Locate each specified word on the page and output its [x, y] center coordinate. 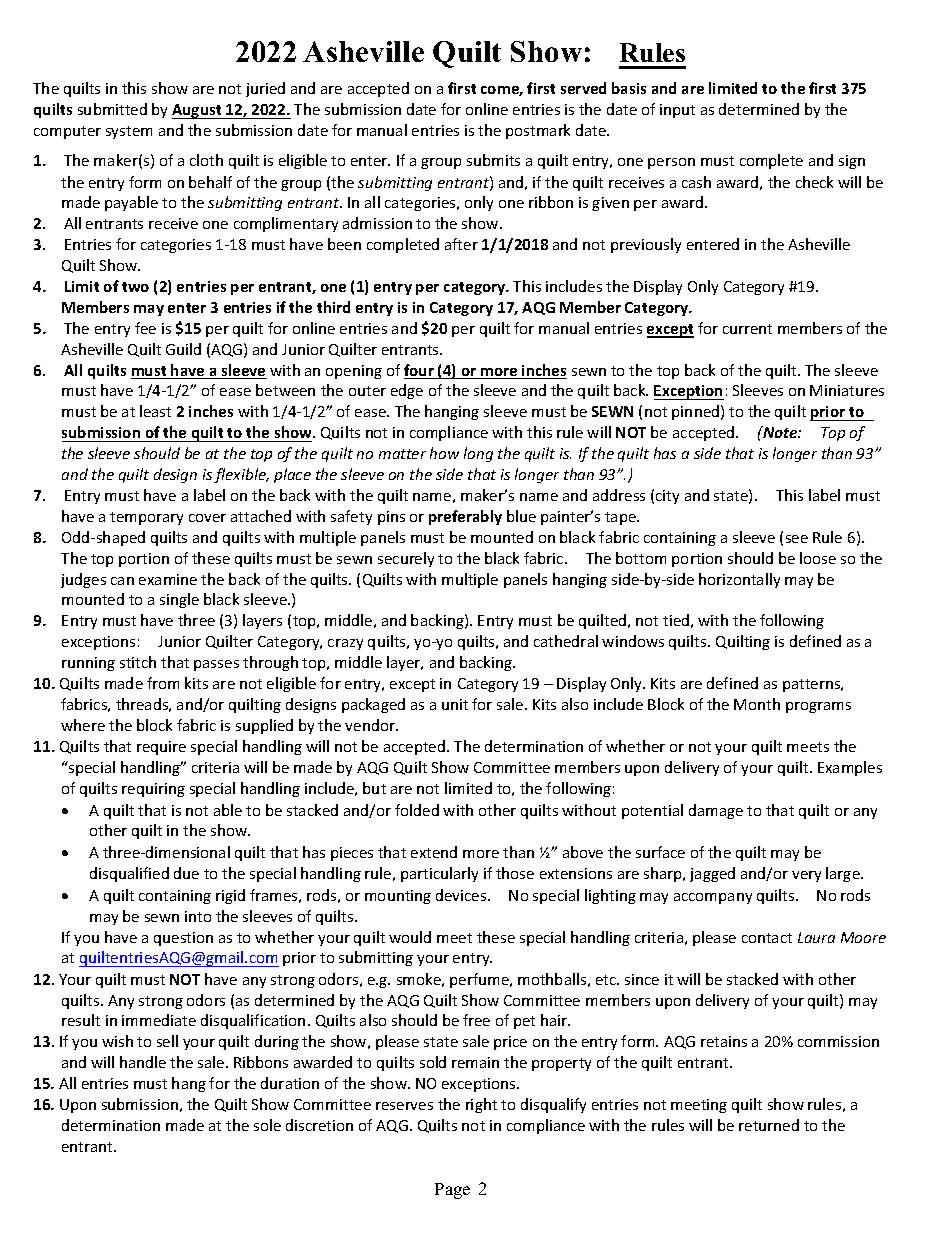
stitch [138, 662]
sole [267, 1125]
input [677, 111]
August [198, 111]
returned [769, 1125]
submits [493, 160]
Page [452, 1191]
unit [455, 704]
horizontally [739, 580]
